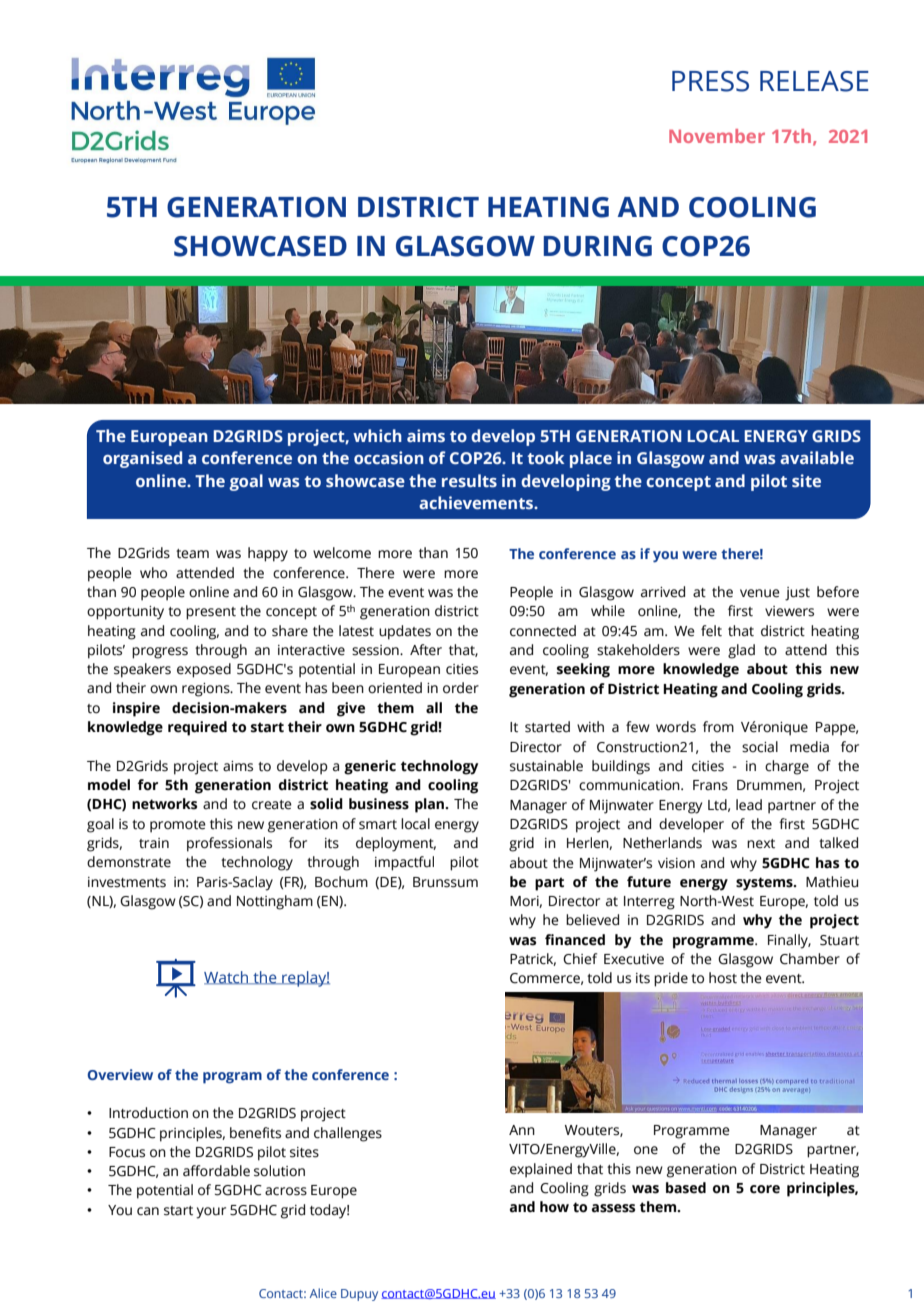  What do you see at coordinates (211, 1213) in the screenshot?
I see `your` at bounding box center [211, 1213].
